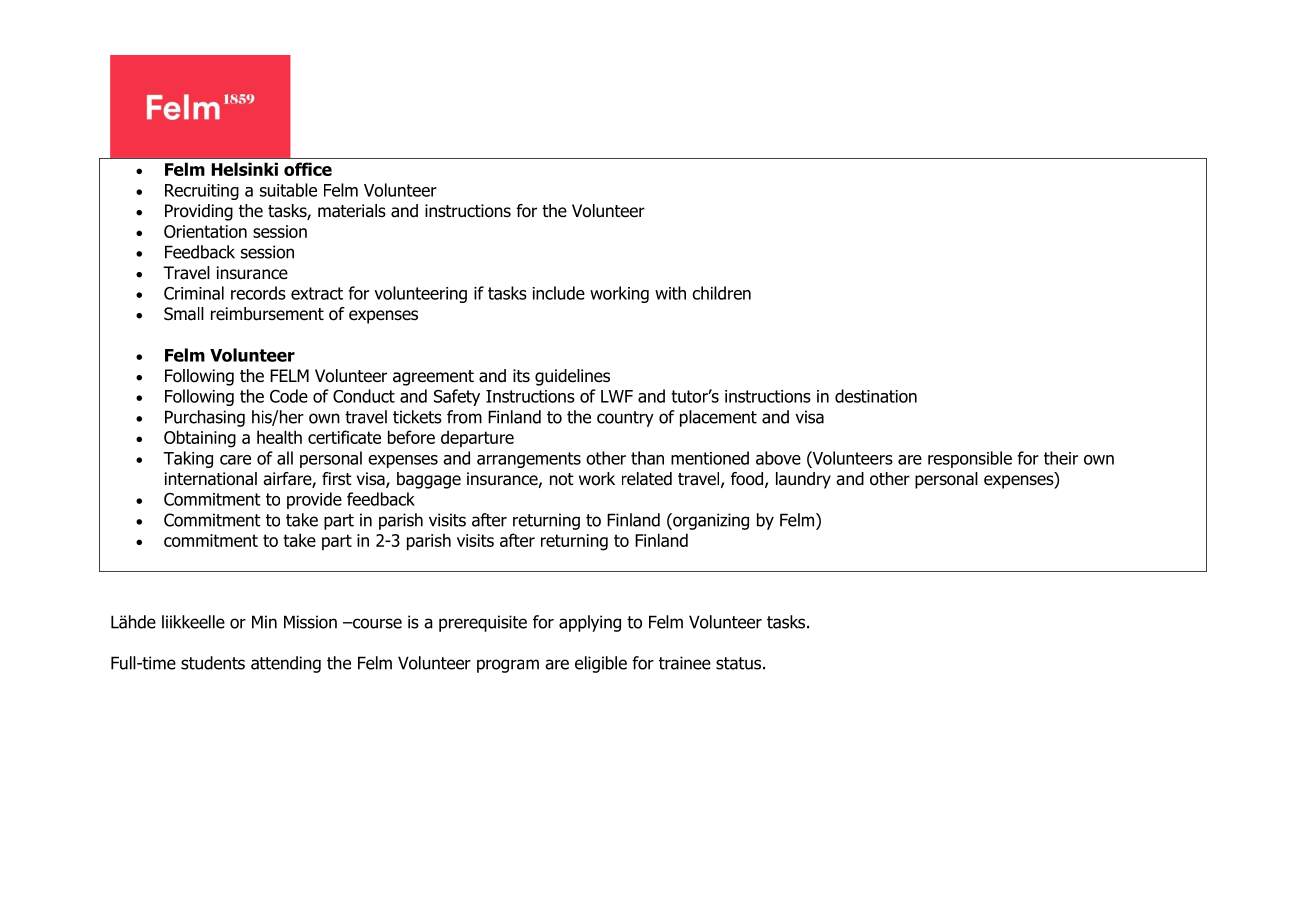 This screenshot has height=924, width=1308. What do you see at coordinates (286, 664) in the screenshot?
I see `attending` at bounding box center [286, 664].
